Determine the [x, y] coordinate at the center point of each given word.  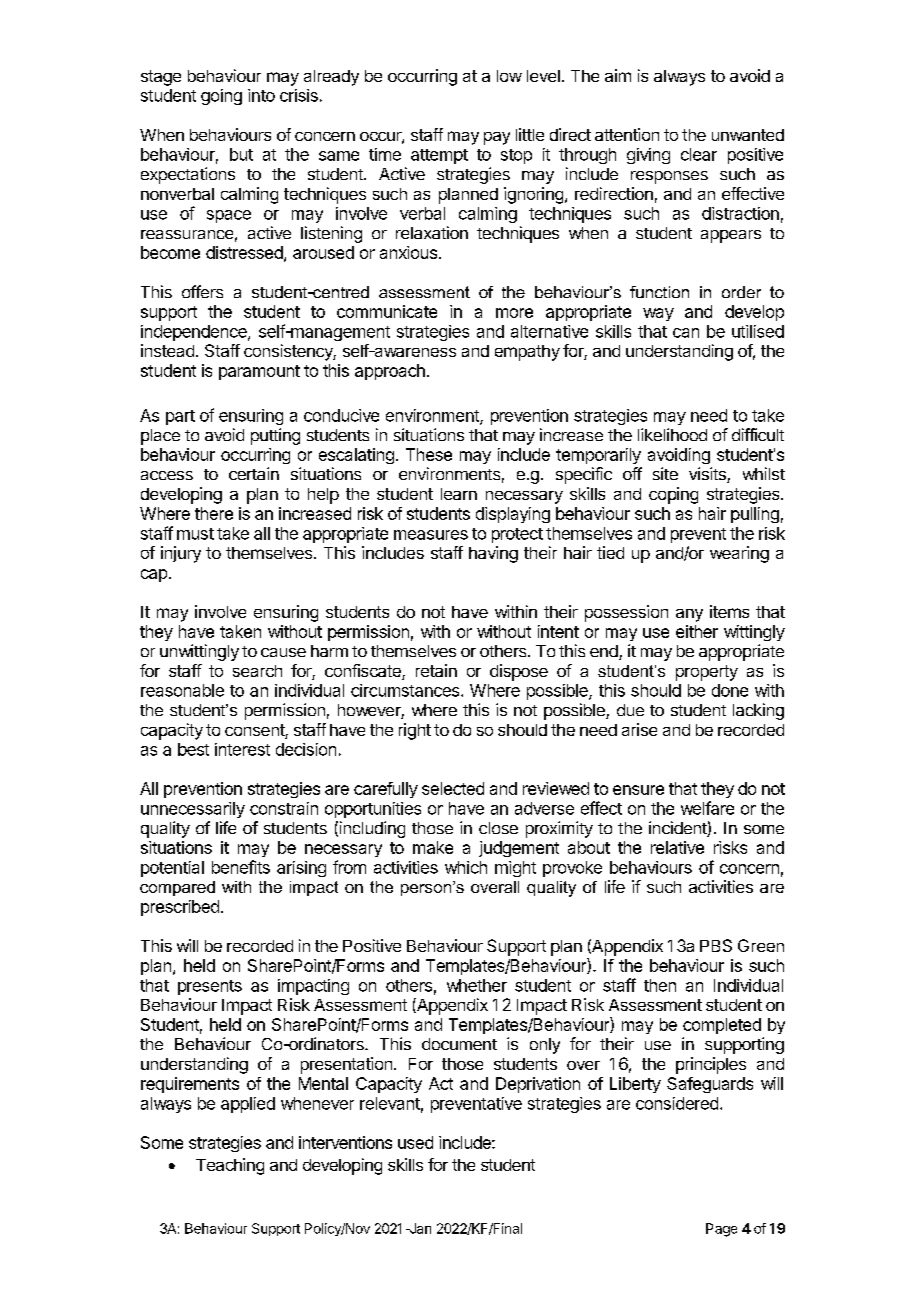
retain [436, 670]
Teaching [230, 1166]
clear [699, 154]
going [221, 97]
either [697, 631]
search [257, 671]
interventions [345, 1142]
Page [721, 1230]
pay [497, 138]
